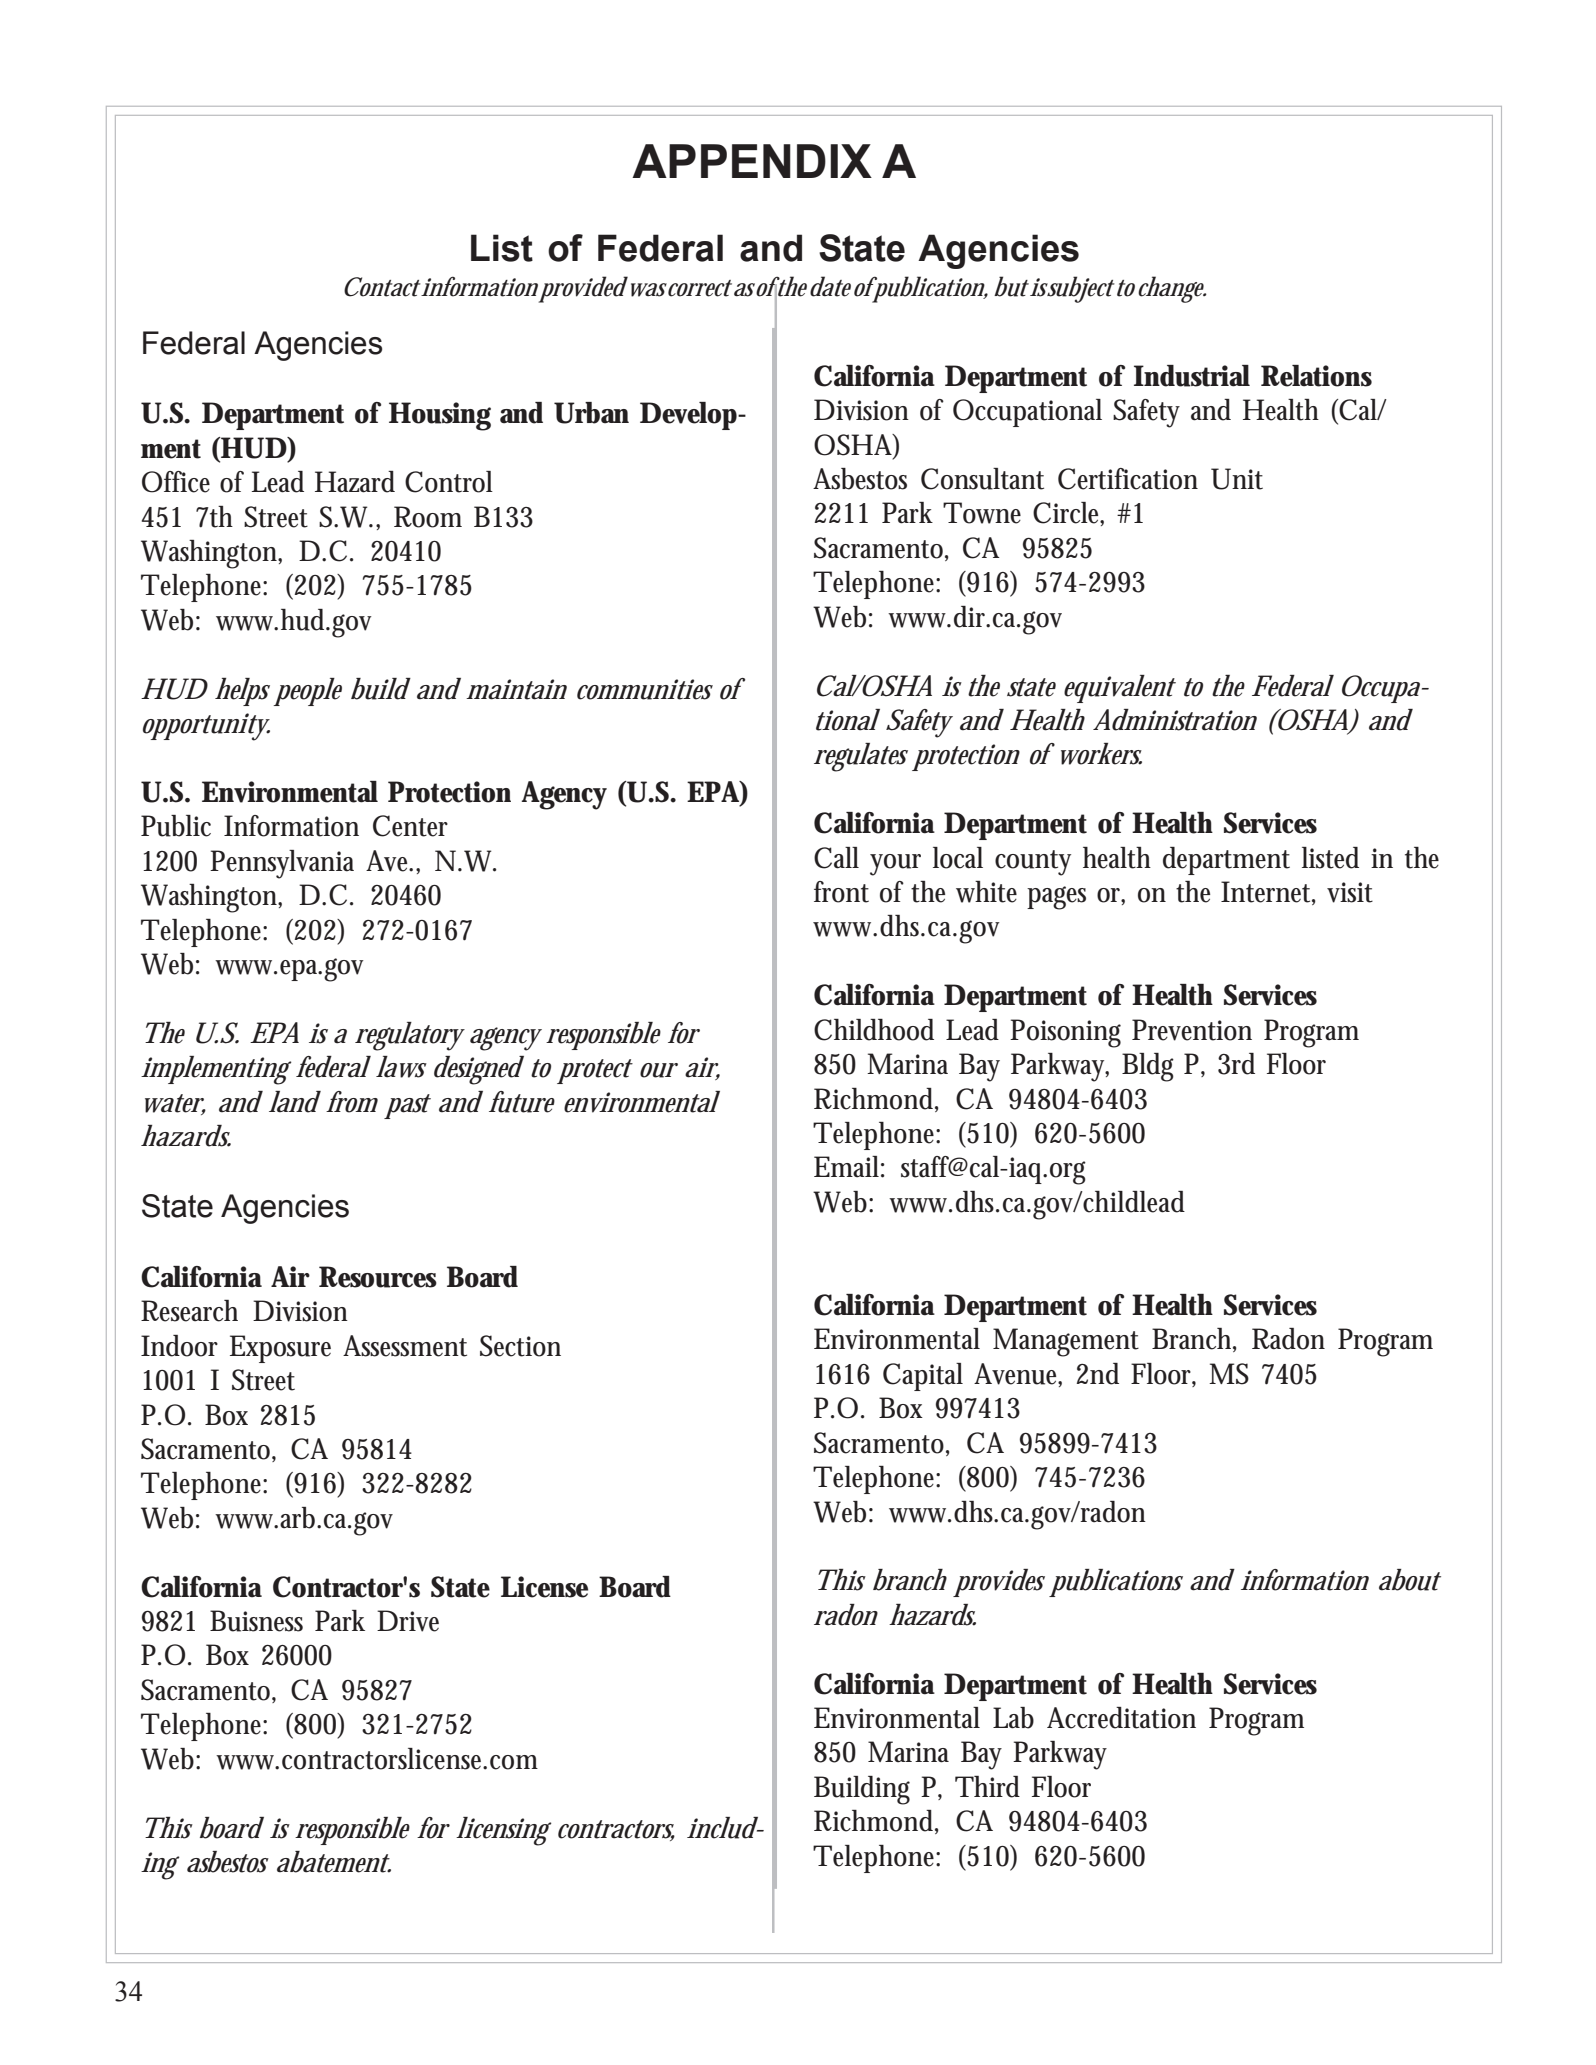 Image resolution: width=1596 pixels, height=2065 pixels. Describe the element at coordinates (987, 1787) in the page. I see `Third` at that location.
